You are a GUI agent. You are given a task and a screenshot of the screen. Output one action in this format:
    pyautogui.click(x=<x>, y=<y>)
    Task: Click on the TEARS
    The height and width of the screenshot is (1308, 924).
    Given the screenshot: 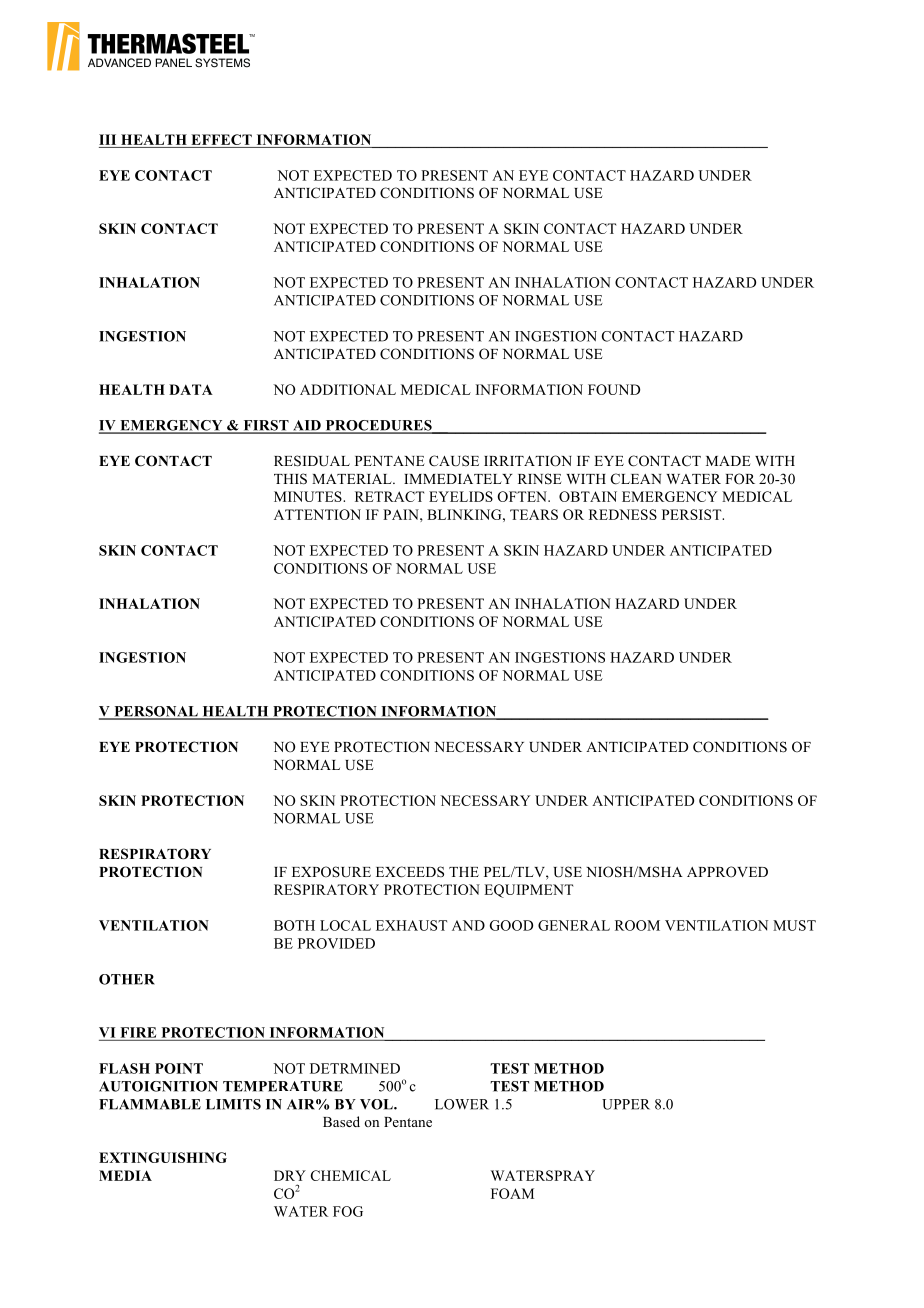 What is the action you would take?
    pyautogui.click(x=534, y=514)
